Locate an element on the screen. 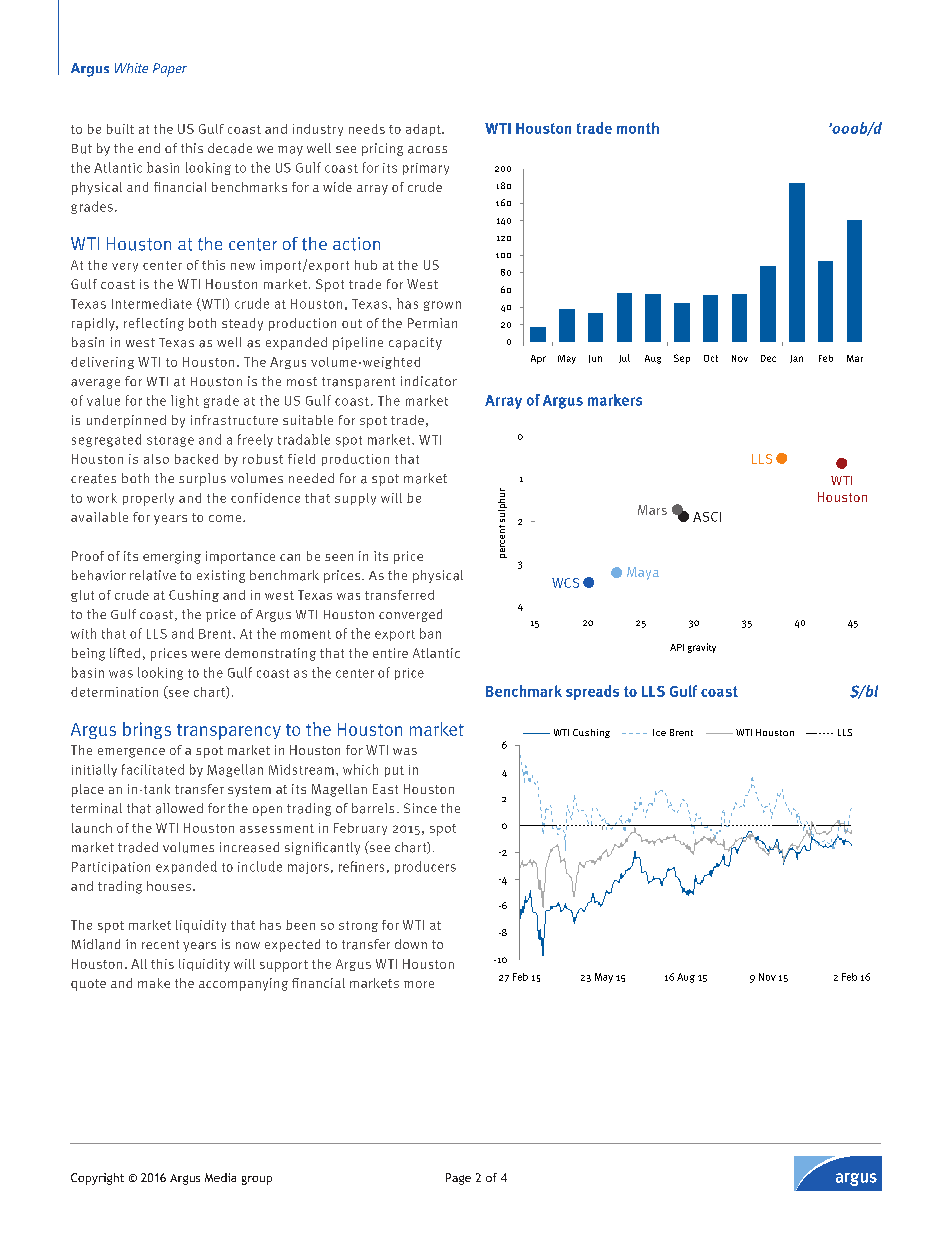 The height and width of the screenshot is (1233, 952). ASCI is located at coordinates (707, 517).
